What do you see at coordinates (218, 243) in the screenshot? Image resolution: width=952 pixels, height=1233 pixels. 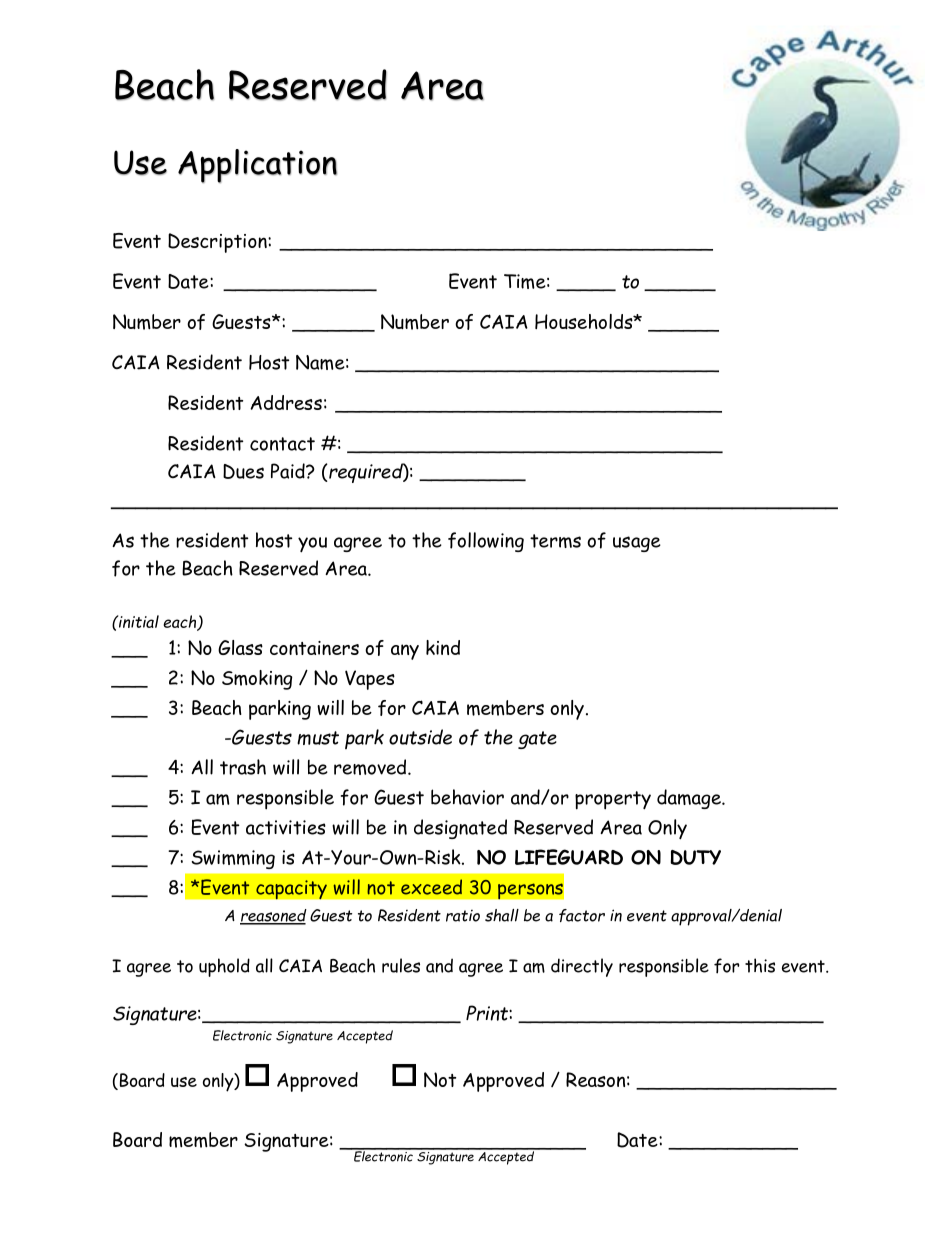 I see `Description` at bounding box center [218, 243].
